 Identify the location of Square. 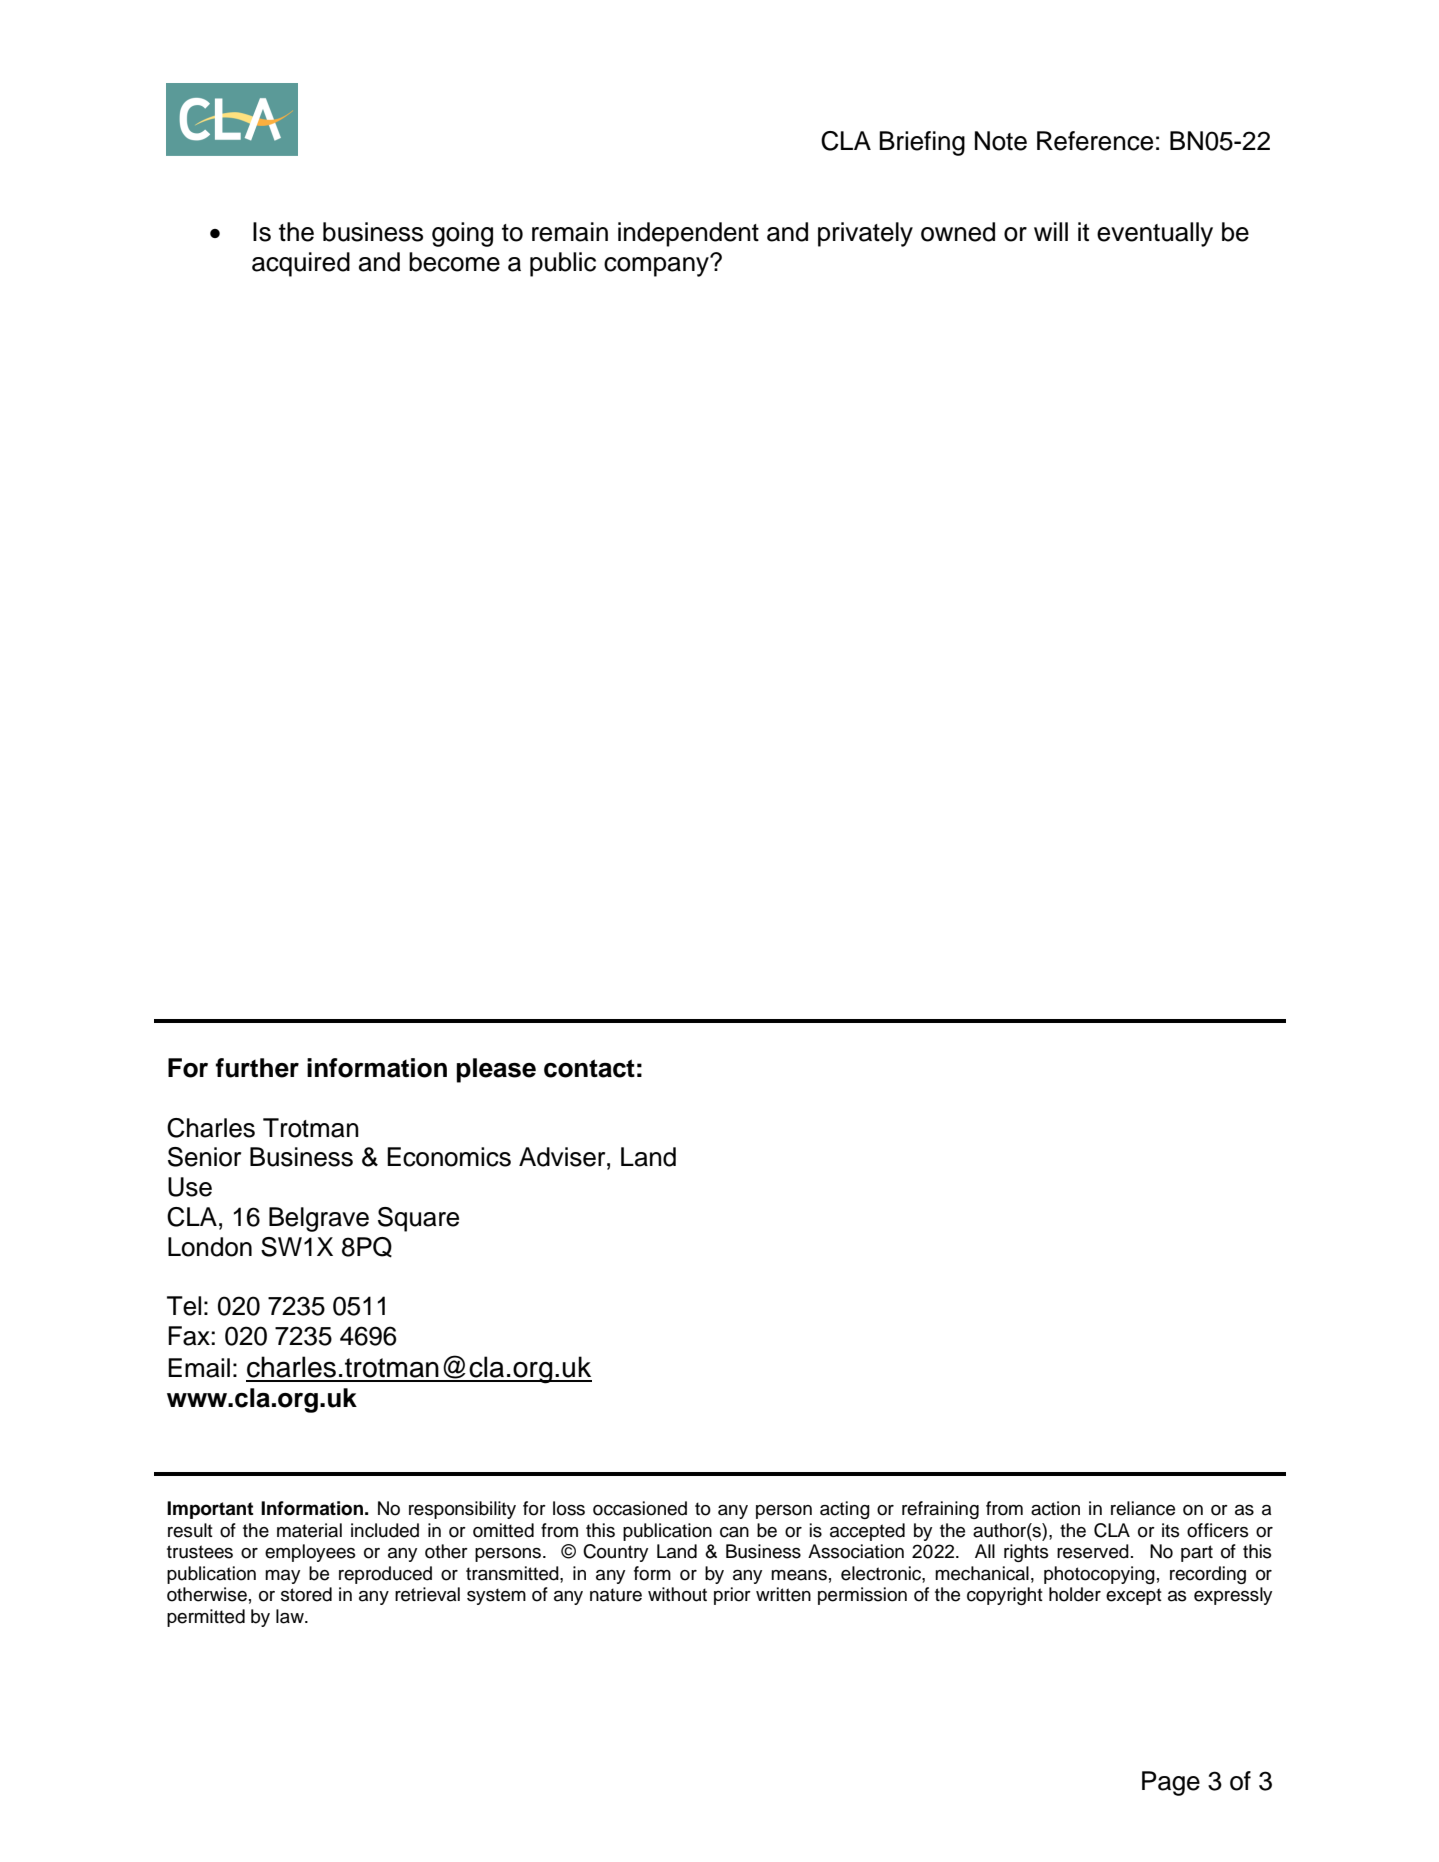
(418, 1219).
